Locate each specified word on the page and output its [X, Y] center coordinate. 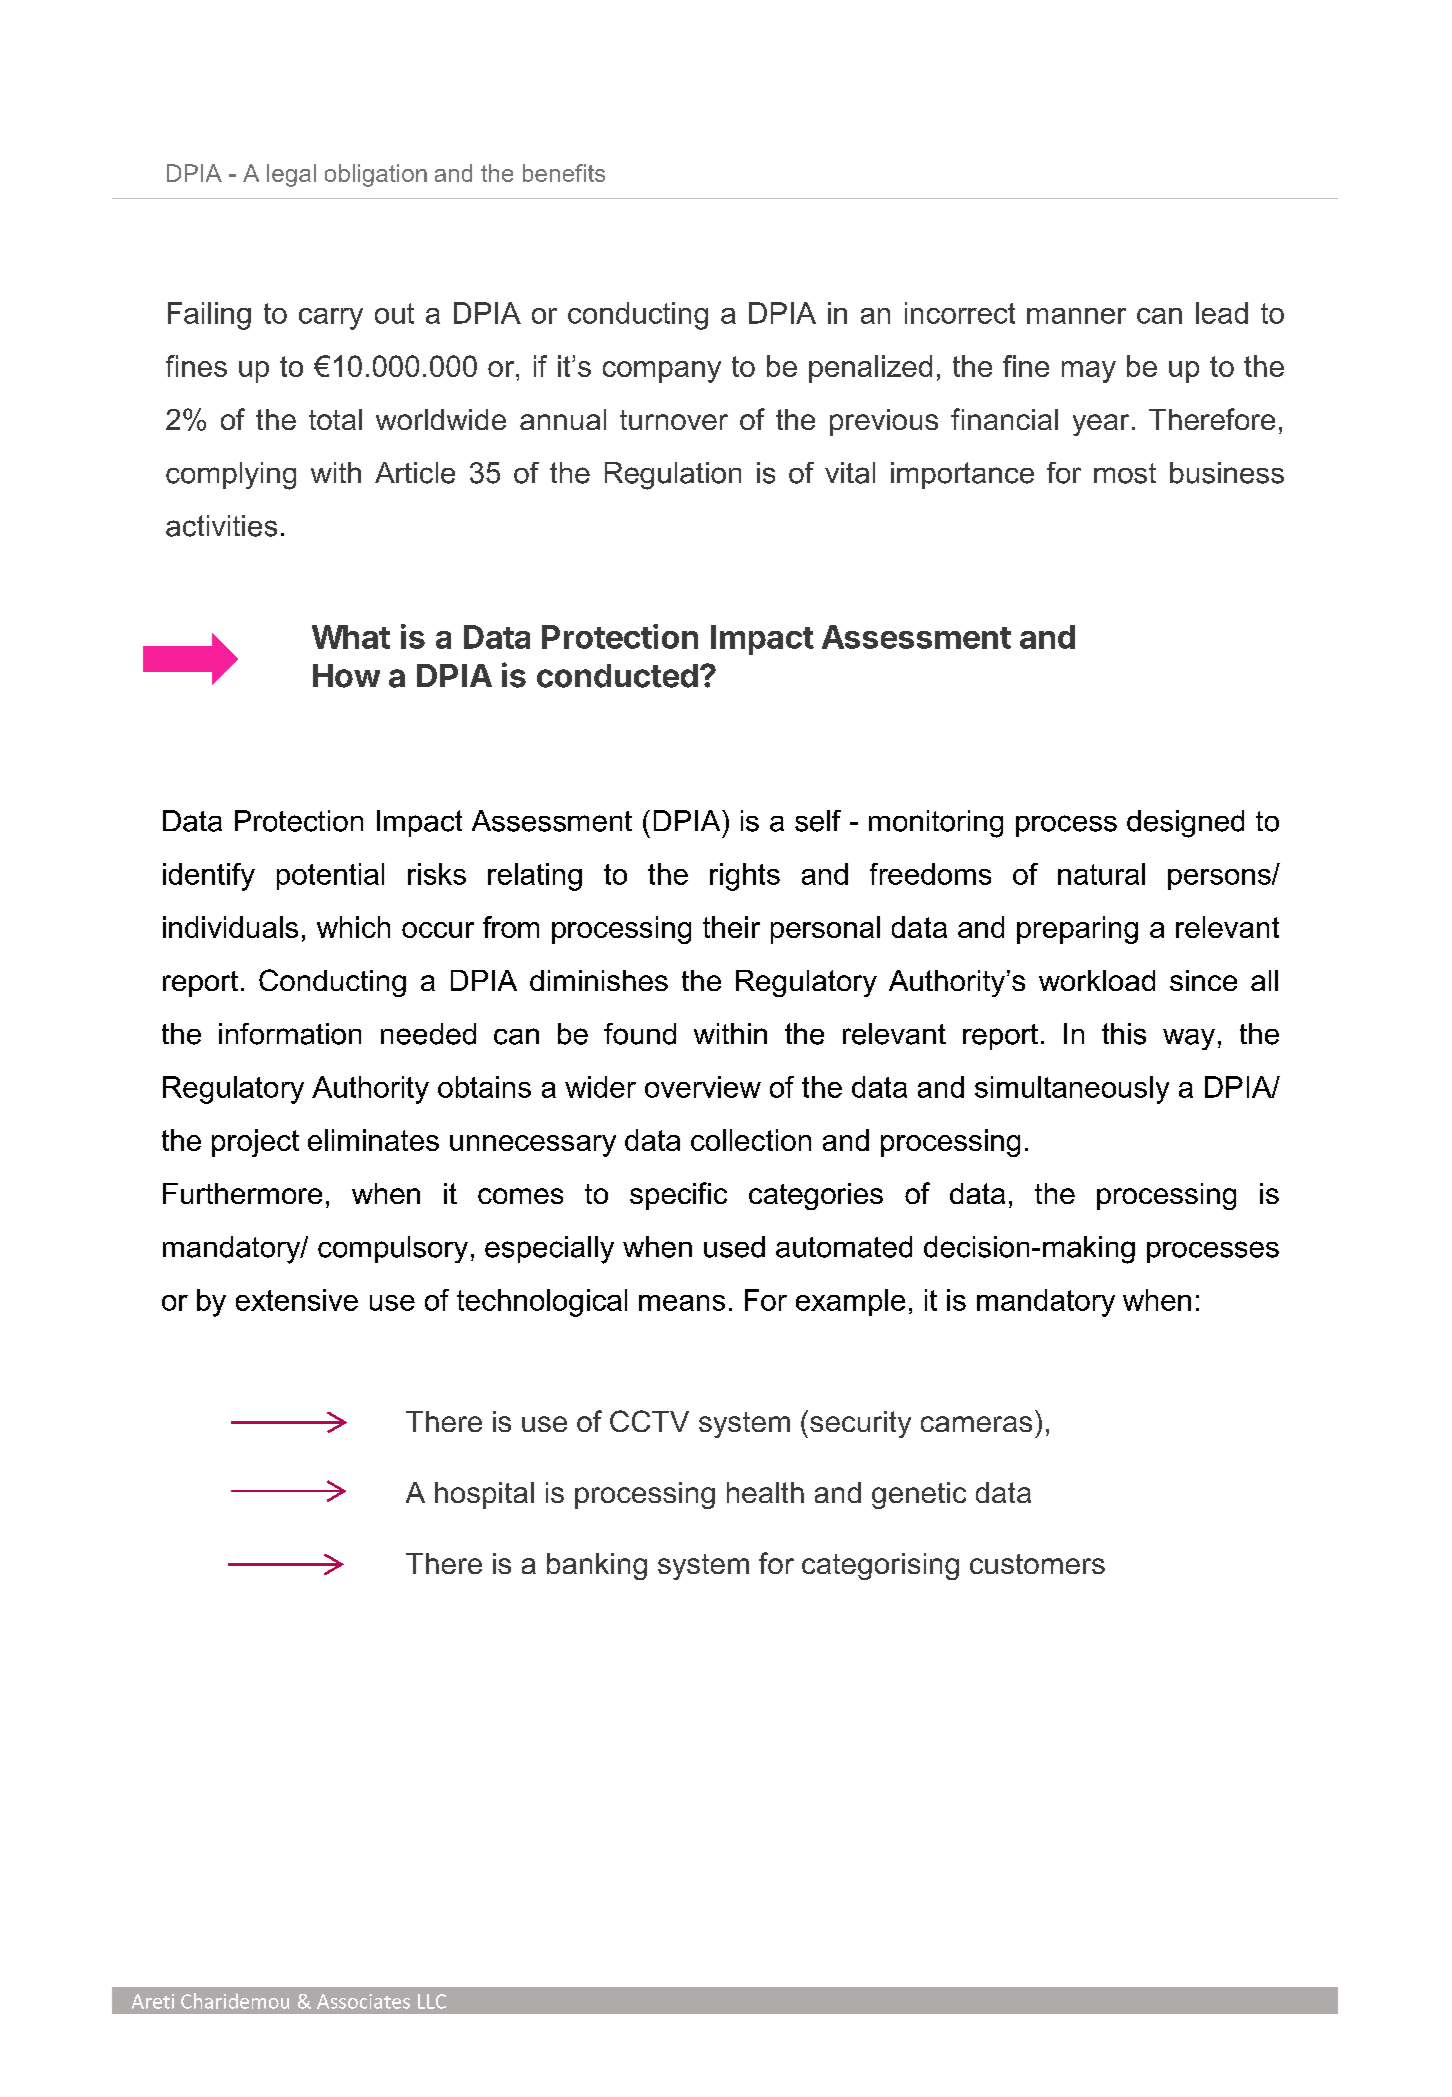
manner [1076, 316]
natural [1101, 874]
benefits [564, 173]
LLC [432, 2001]
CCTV [649, 1421]
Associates [363, 2001]
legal [291, 175]
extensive [297, 1300]
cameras [976, 1424]
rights [745, 877]
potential [330, 876]
